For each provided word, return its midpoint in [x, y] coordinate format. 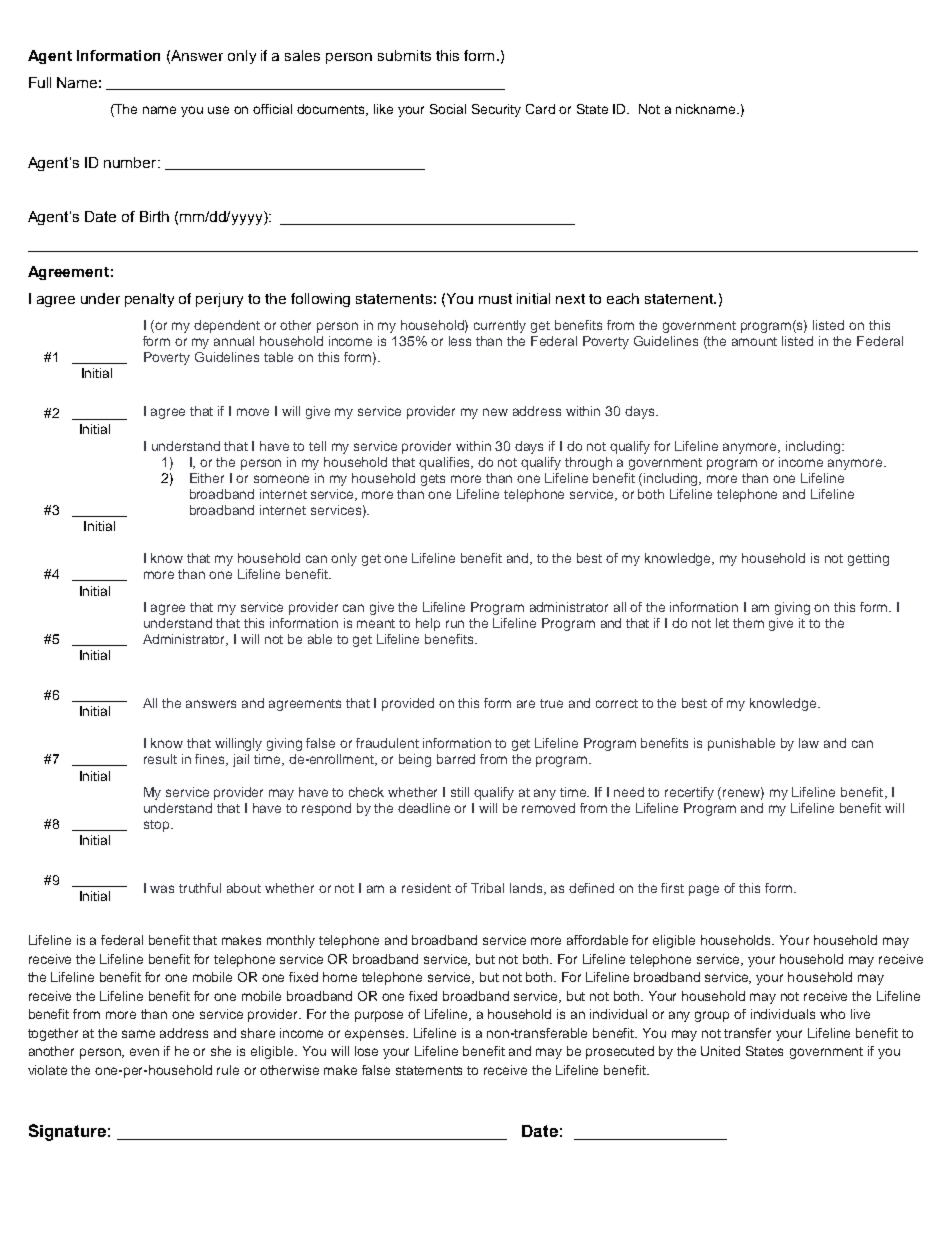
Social [448, 109]
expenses [376, 1035]
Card [540, 109]
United [720, 1051]
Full [40, 82]
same [138, 1034]
